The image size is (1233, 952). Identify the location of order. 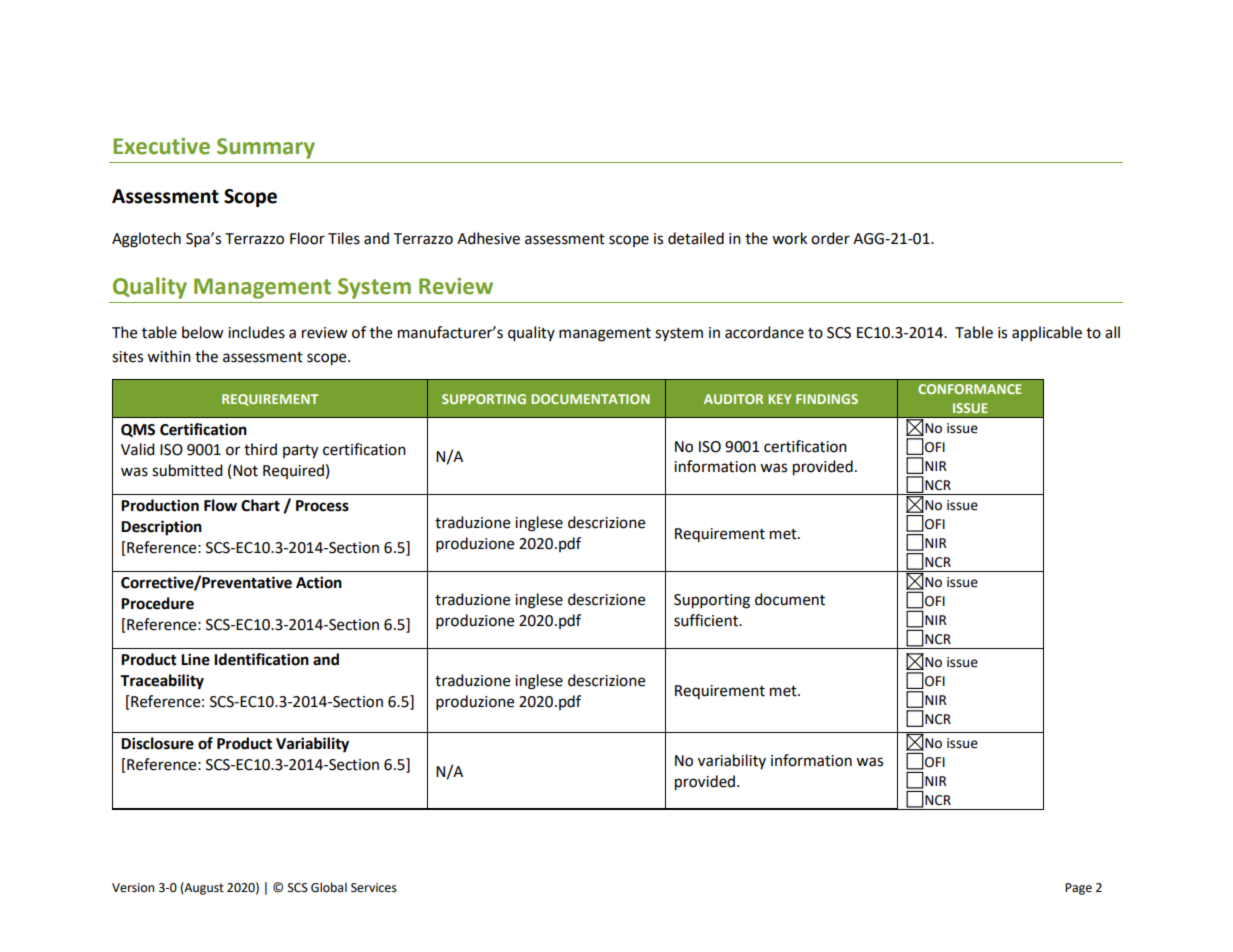
(830, 238).
